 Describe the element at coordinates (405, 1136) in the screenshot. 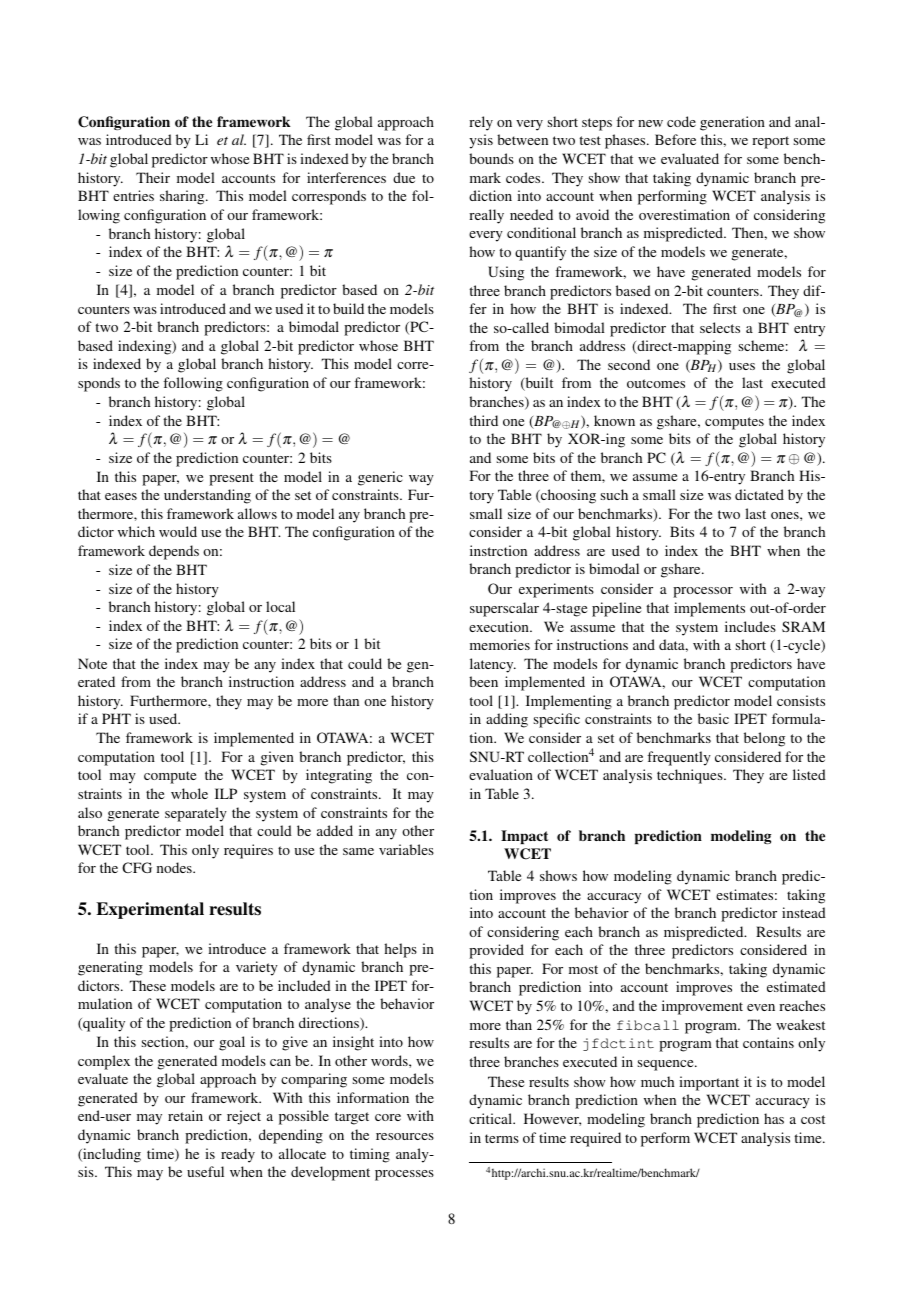

I see `resources` at that location.
